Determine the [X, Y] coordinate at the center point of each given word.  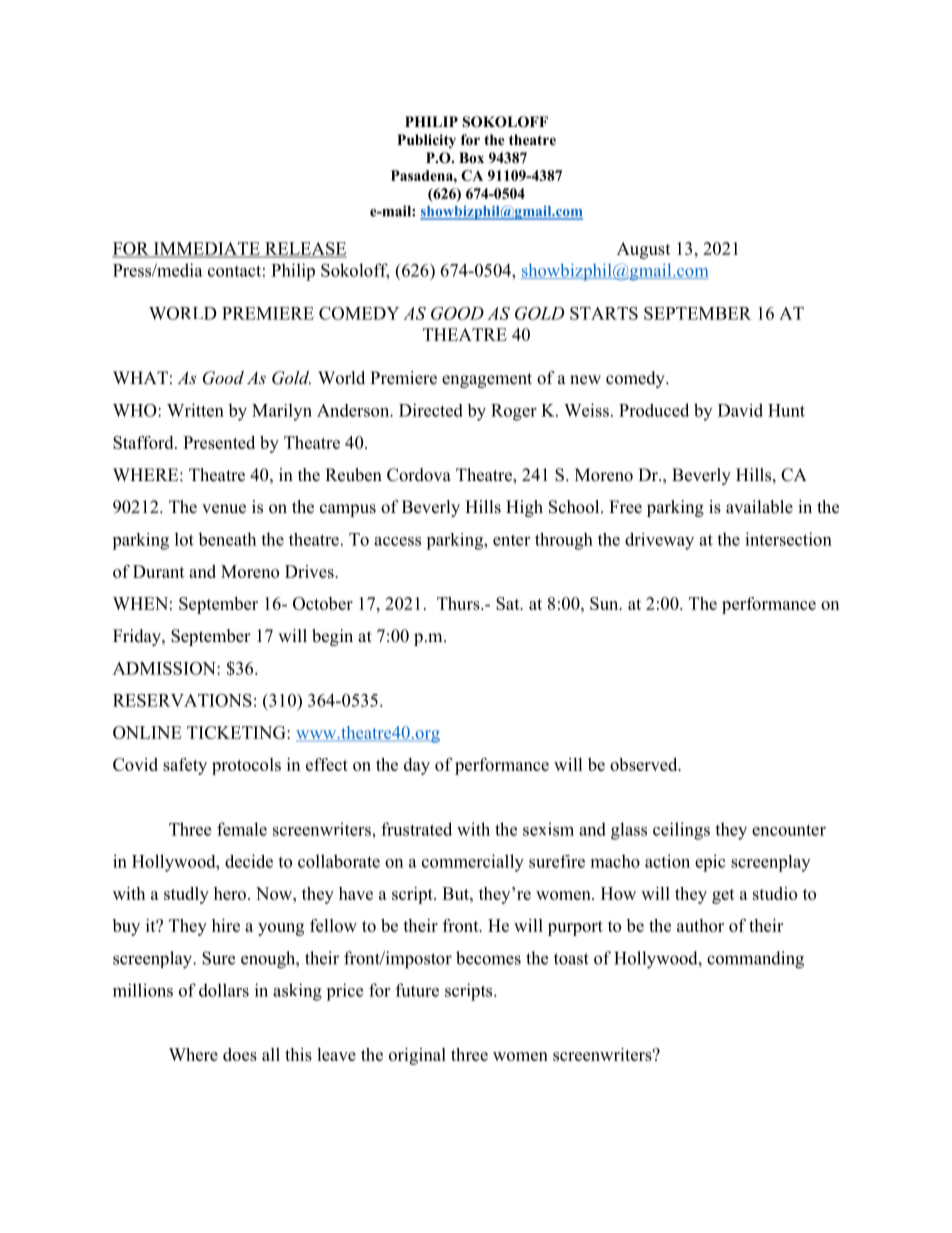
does [240, 1054]
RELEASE [305, 250]
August [644, 250]
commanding [755, 960]
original [417, 1056]
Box [471, 157]
